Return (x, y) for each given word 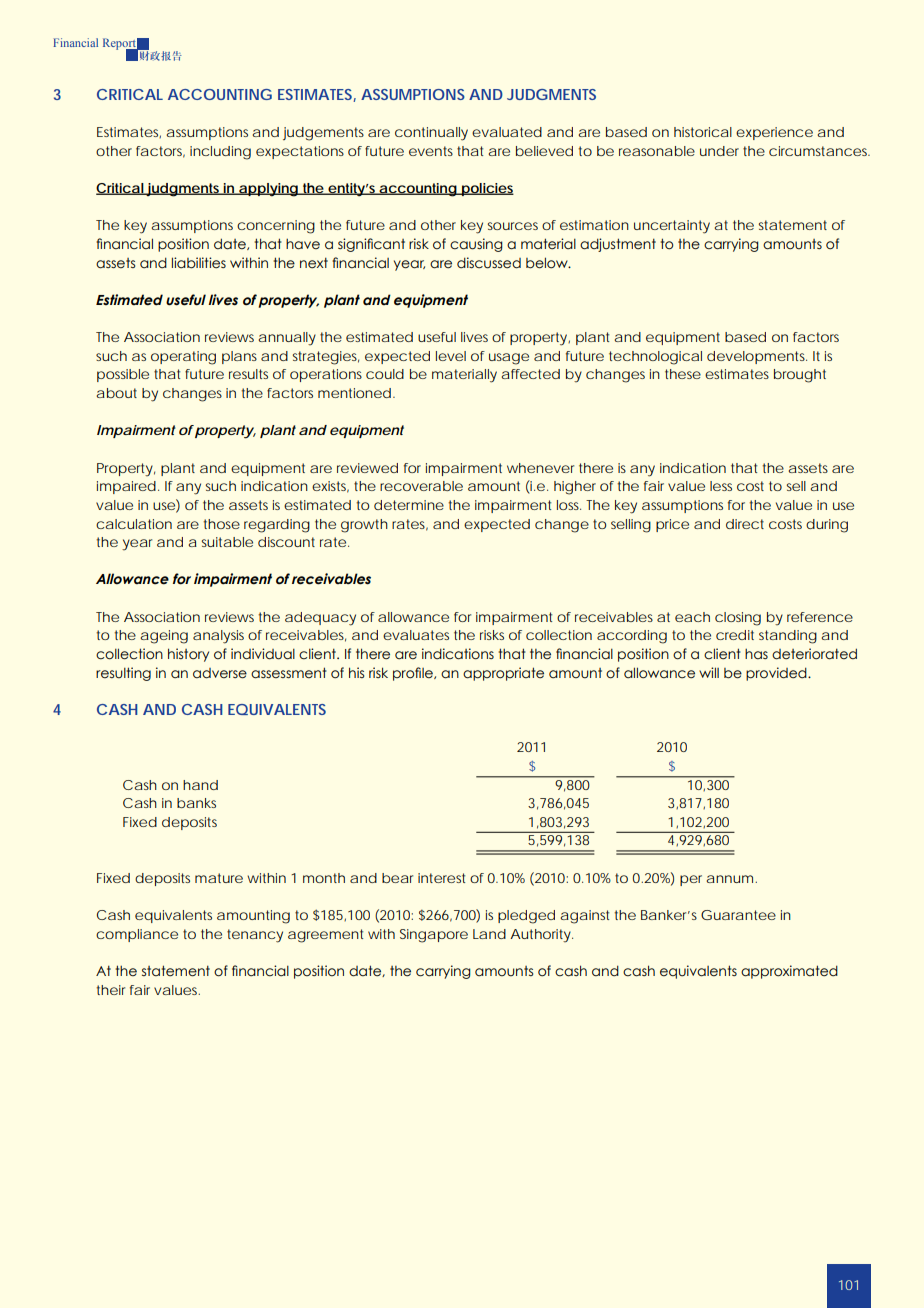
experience (774, 133)
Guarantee (738, 915)
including (220, 153)
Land (489, 934)
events (431, 151)
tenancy (255, 936)
